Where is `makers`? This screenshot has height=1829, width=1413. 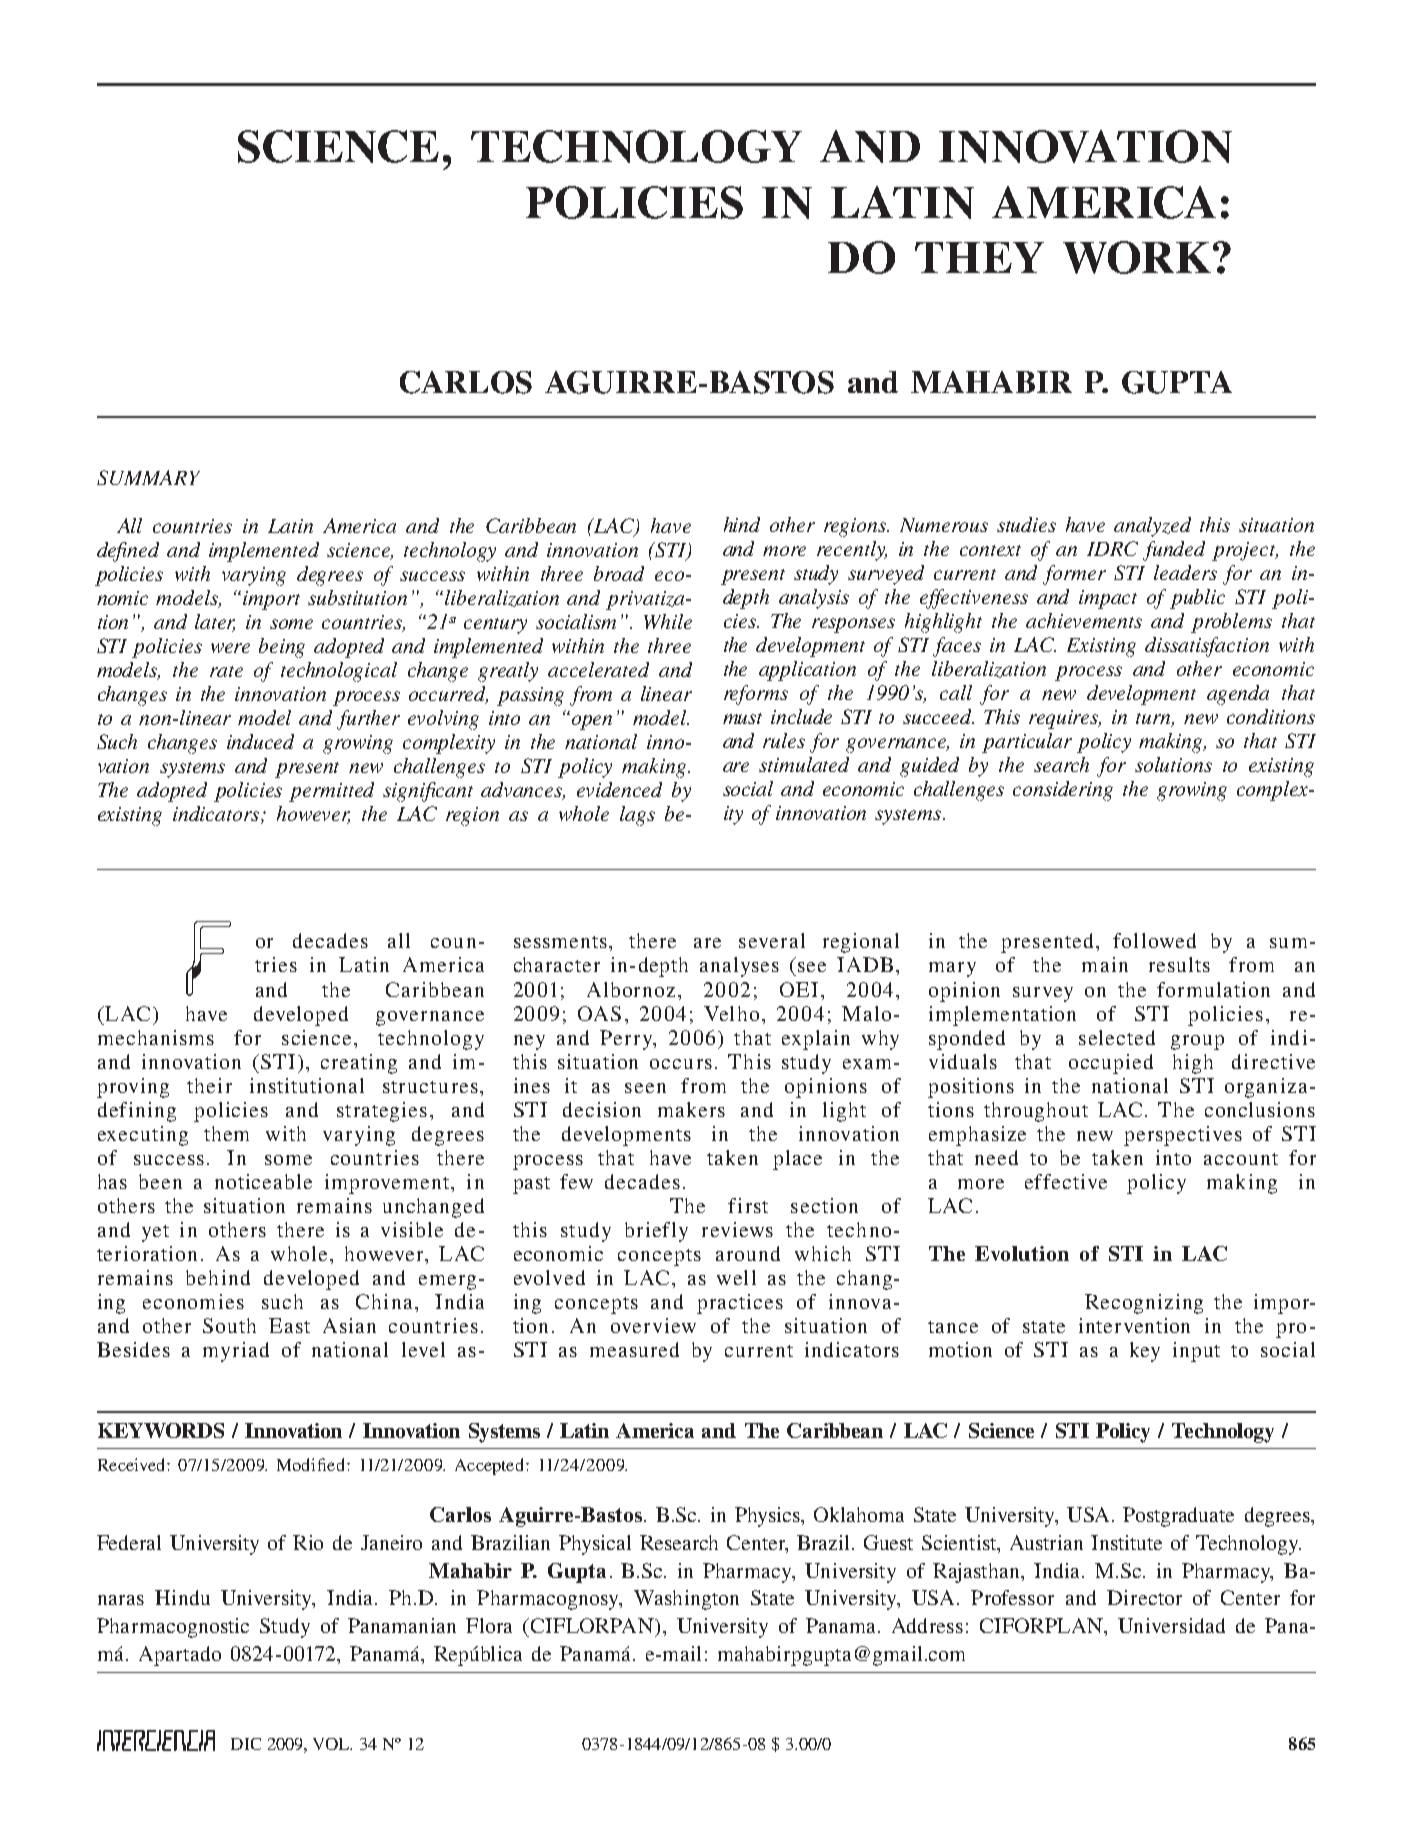
makers is located at coordinates (691, 1109).
